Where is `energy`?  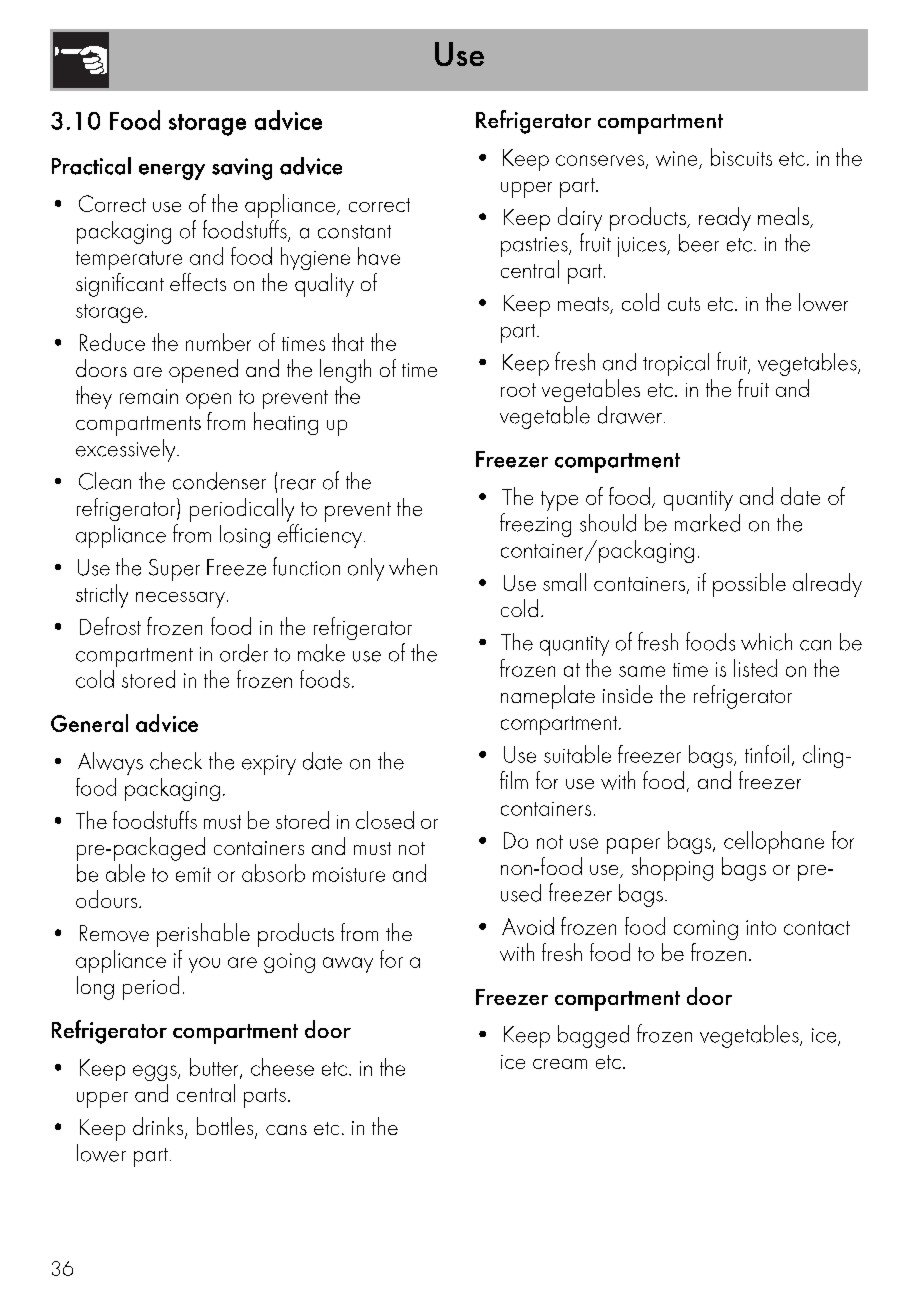
energy is located at coordinates (172, 172).
